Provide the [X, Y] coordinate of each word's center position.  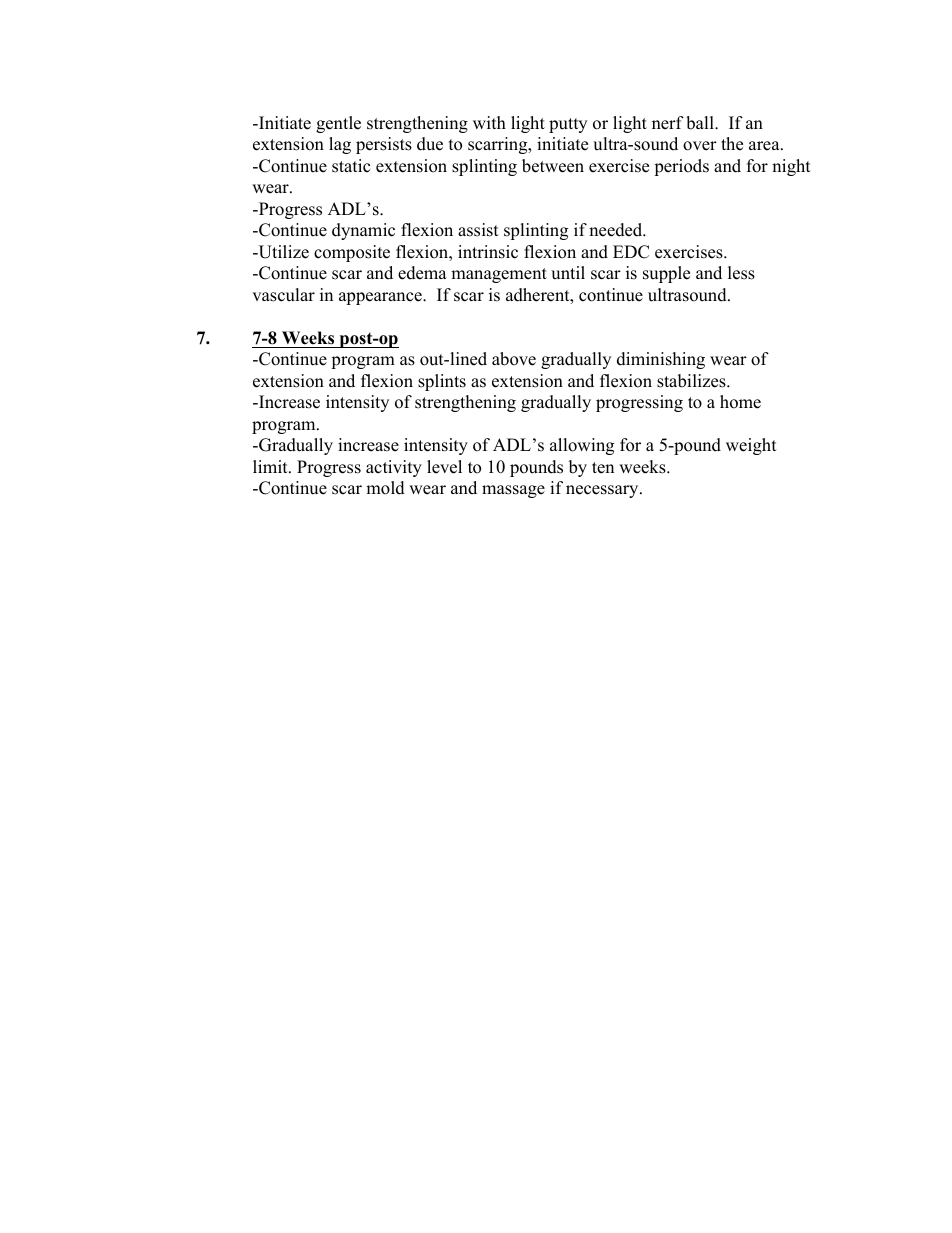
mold [385, 488]
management [499, 275]
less [741, 273]
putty [568, 125]
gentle [338, 124]
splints [442, 382]
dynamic [363, 231]
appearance [381, 298]
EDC [631, 252]
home [740, 402]
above [514, 359]
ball [701, 123]
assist [478, 230]
